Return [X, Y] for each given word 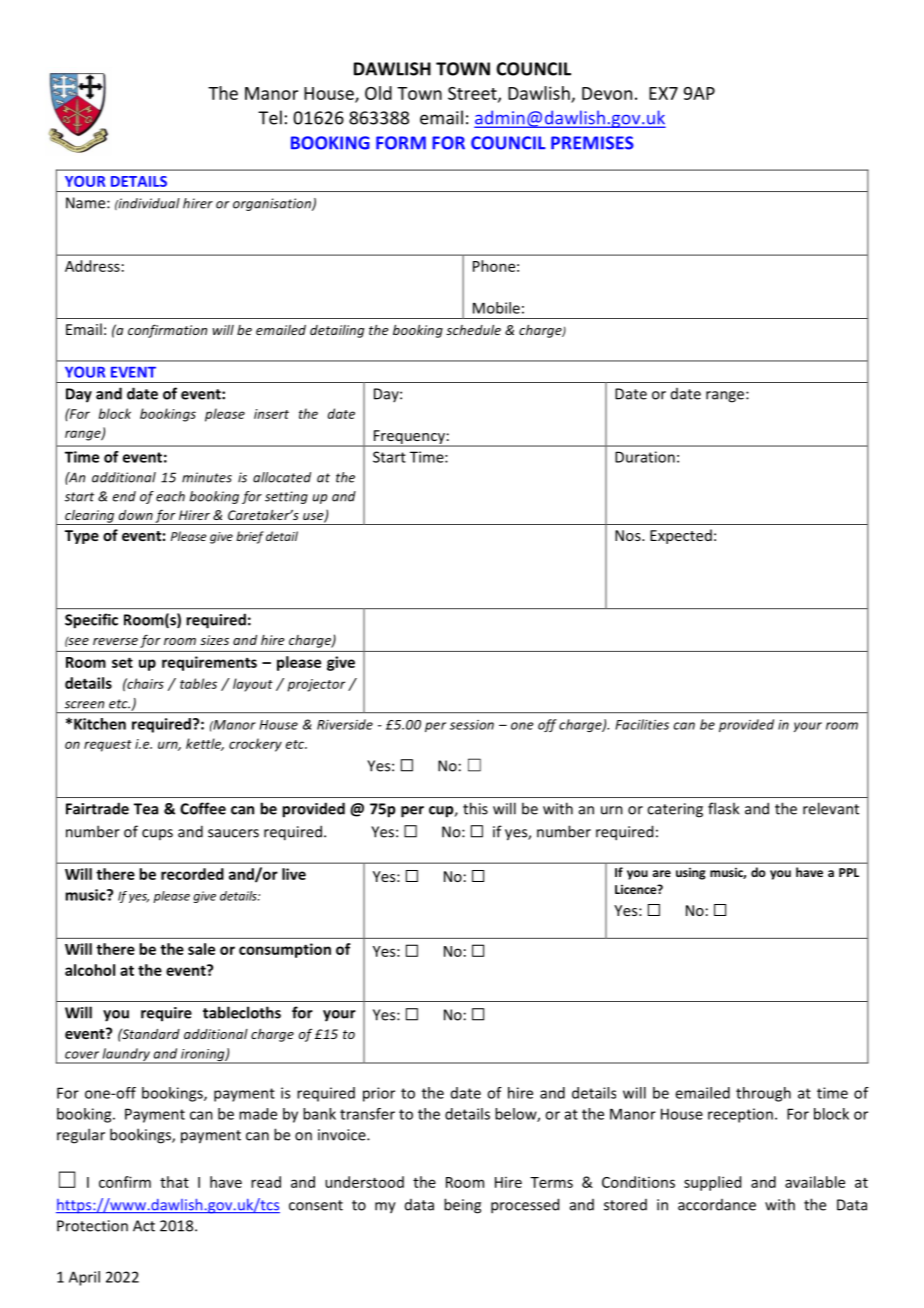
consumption [285, 950]
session [472, 725]
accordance [717, 1205]
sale [201, 949]
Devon [607, 93]
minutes [207, 477]
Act [144, 1226]
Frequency [409, 438]
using [691, 874]
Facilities [642, 724]
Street [473, 94]
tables [198, 683]
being [462, 1206]
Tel [270, 117]
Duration [645, 457]
